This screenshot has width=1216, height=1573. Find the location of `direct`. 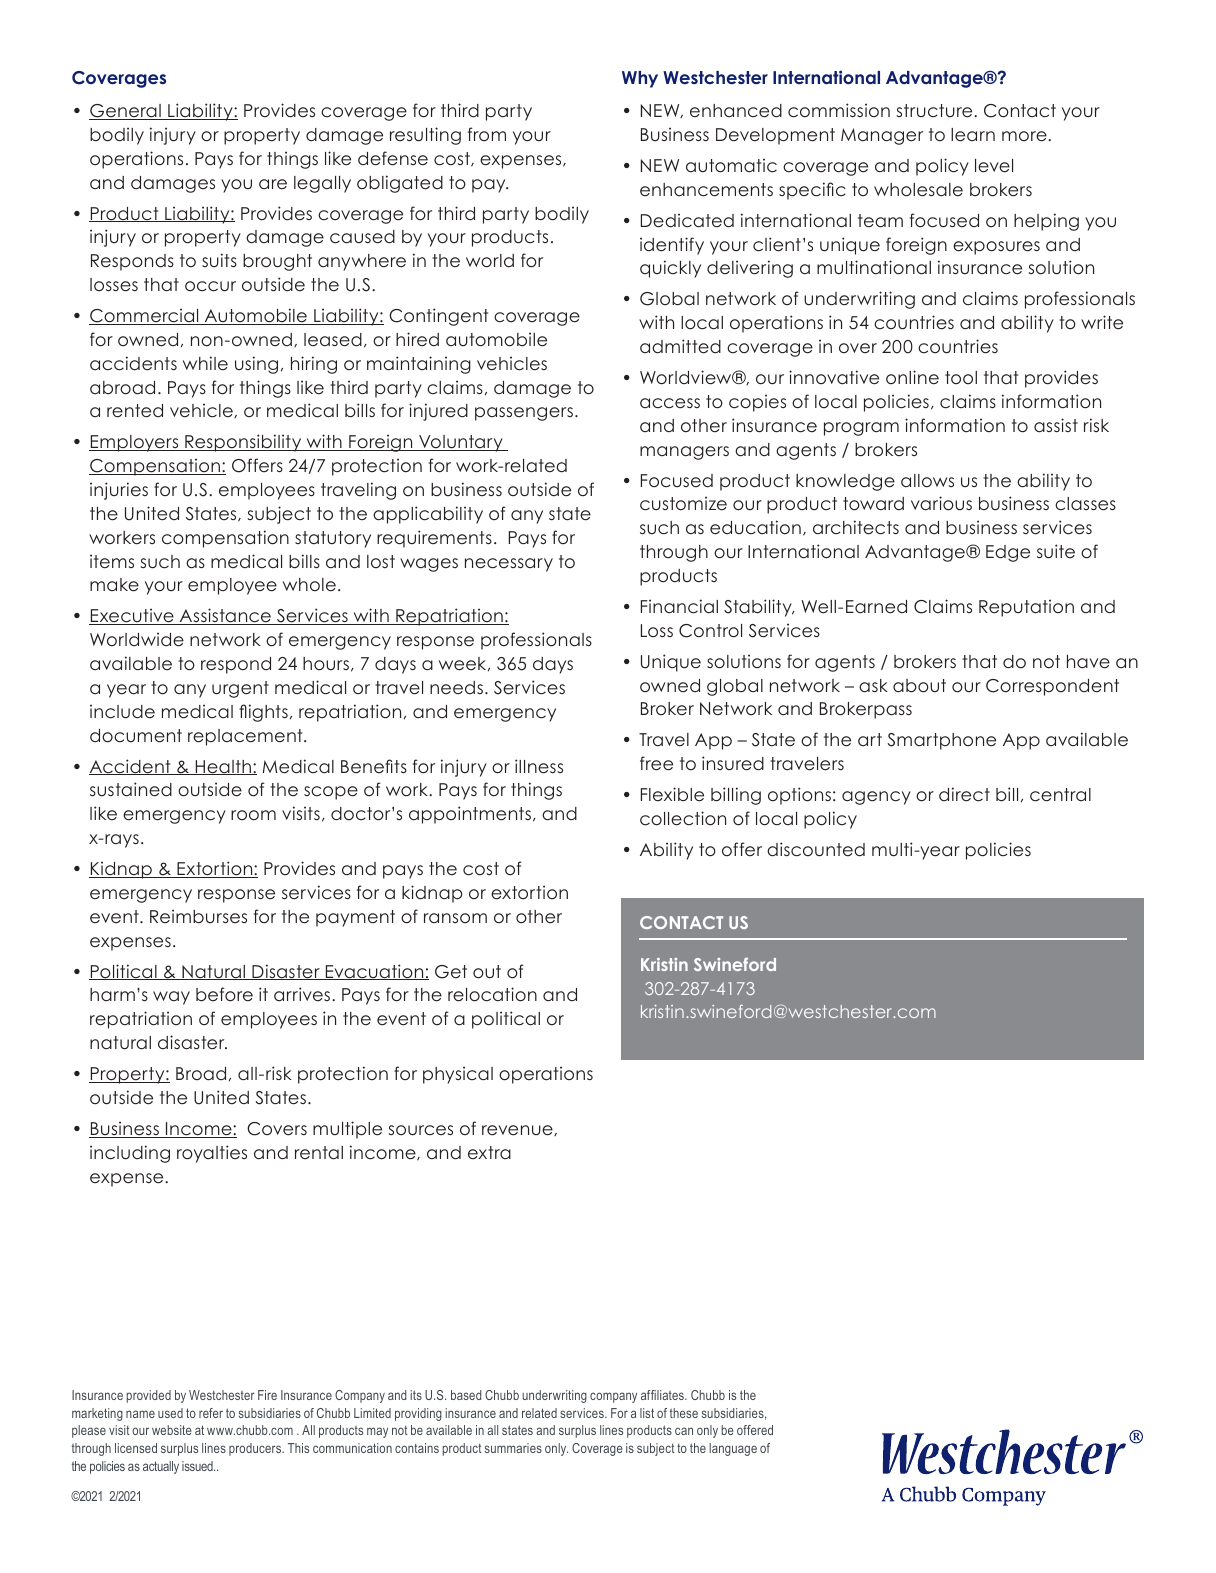

direct is located at coordinates (964, 794).
